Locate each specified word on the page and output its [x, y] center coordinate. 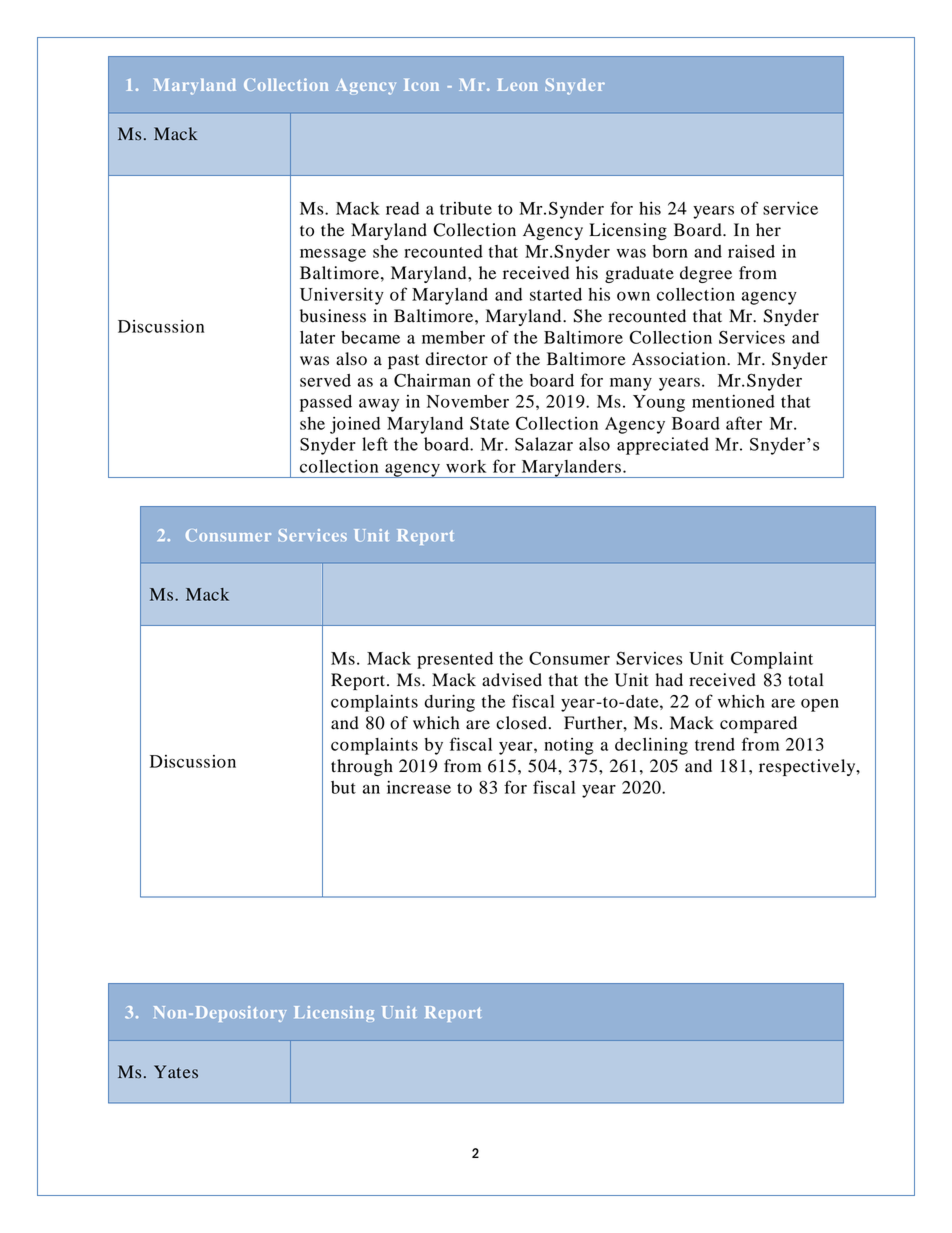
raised [751, 251]
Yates [176, 1071]
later [317, 337]
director [457, 359]
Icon [421, 85]
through [362, 767]
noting [569, 746]
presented [455, 660]
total [805, 680]
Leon [517, 85]
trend [715, 744]
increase [419, 787]
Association [680, 359]
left [375, 444]
